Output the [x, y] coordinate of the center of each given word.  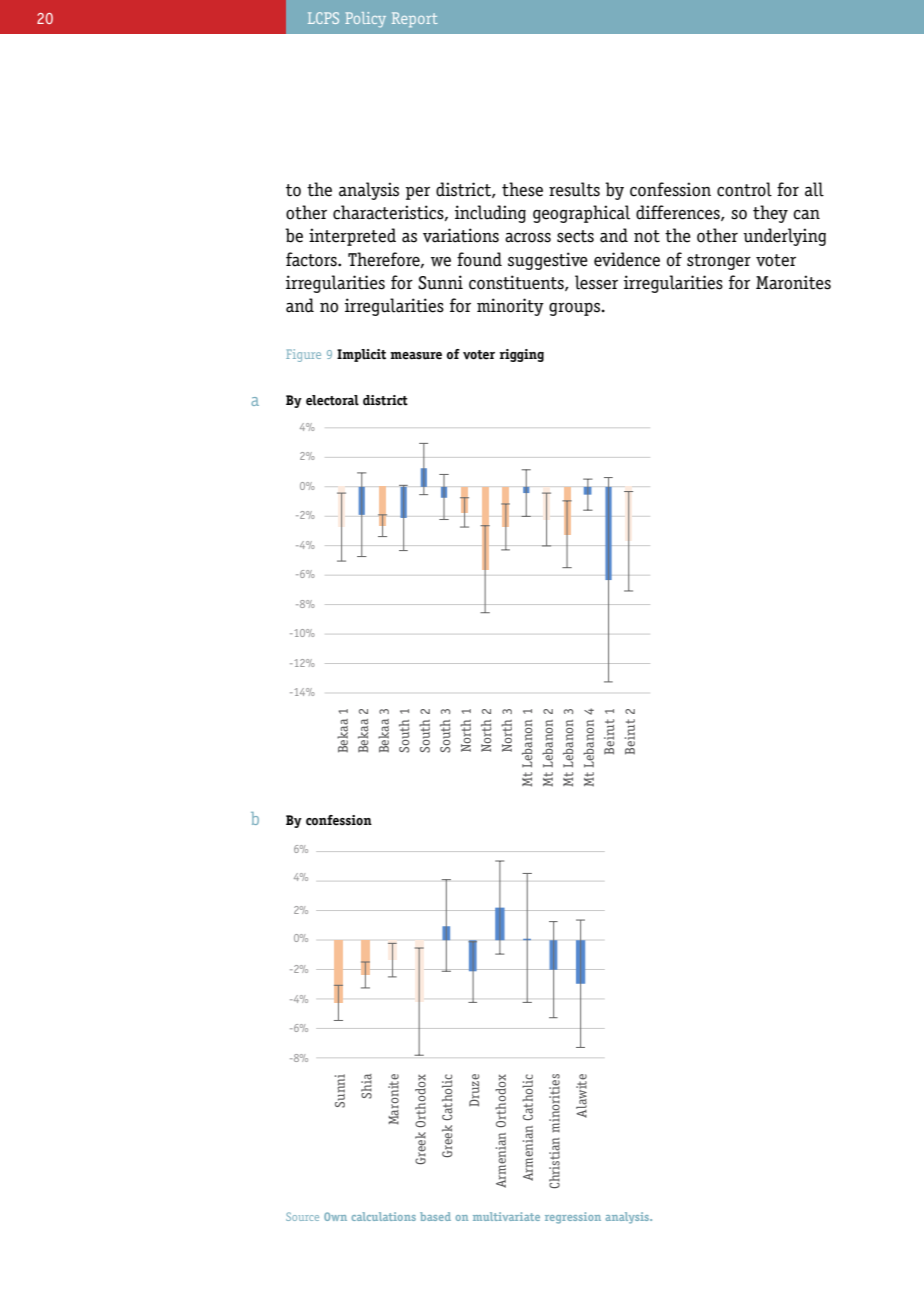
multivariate [506, 1216]
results [574, 189]
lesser [596, 282]
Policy [365, 20]
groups [575, 309]
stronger [719, 262]
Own [335, 1216]
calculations [384, 1216]
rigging [522, 355]
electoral [332, 400]
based [435, 1216]
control [744, 189]
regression [573, 1218]
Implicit [361, 355]
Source [302, 1216]
